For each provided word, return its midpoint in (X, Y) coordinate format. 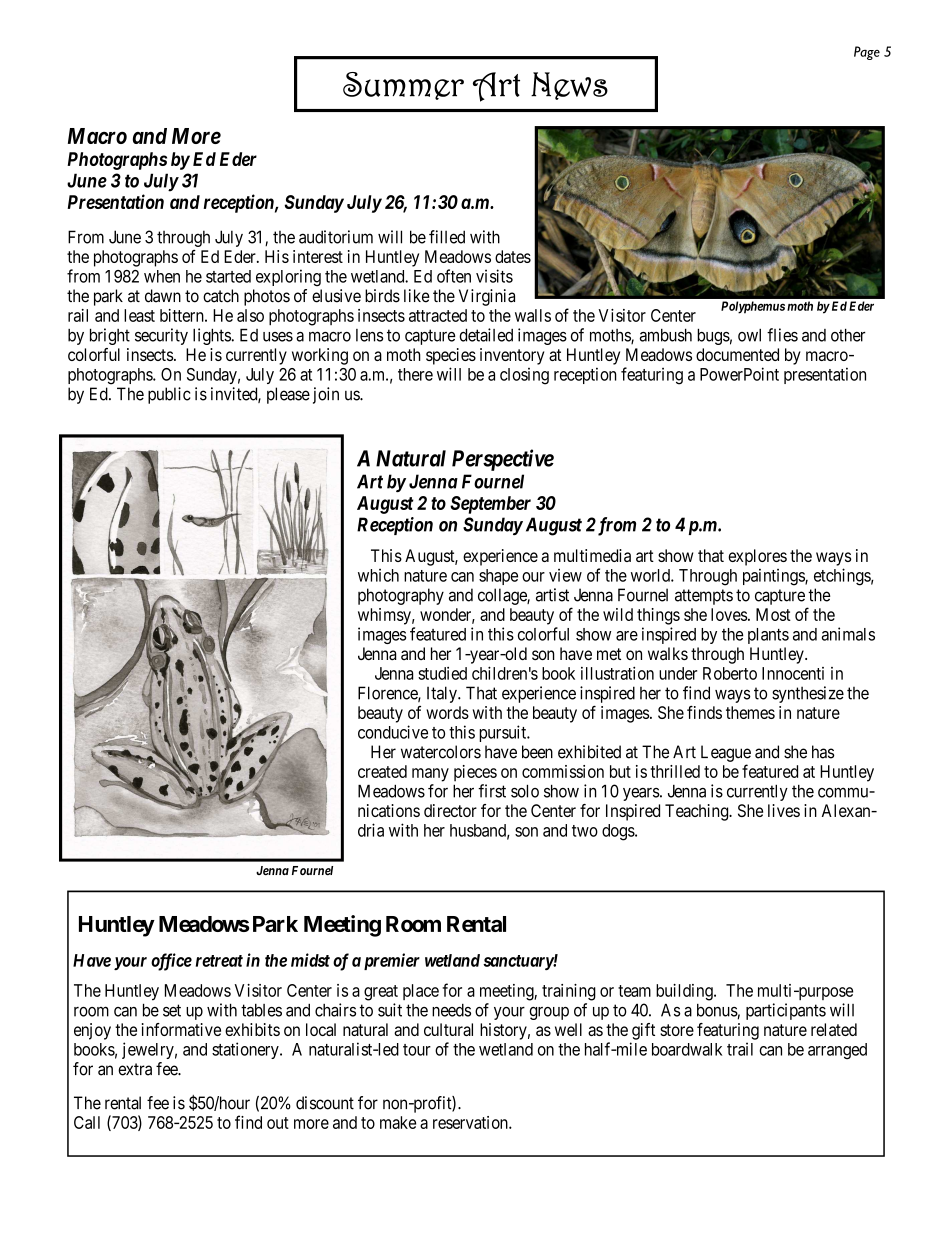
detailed (486, 335)
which (378, 575)
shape (498, 577)
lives (784, 810)
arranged (837, 1051)
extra (135, 1069)
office (171, 962)
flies (782, 335)
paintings (774, 577)
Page (867, 53)
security (161, 336)
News (569, 86)
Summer (403, 86)
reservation (471, 1122)
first (492, 791)
